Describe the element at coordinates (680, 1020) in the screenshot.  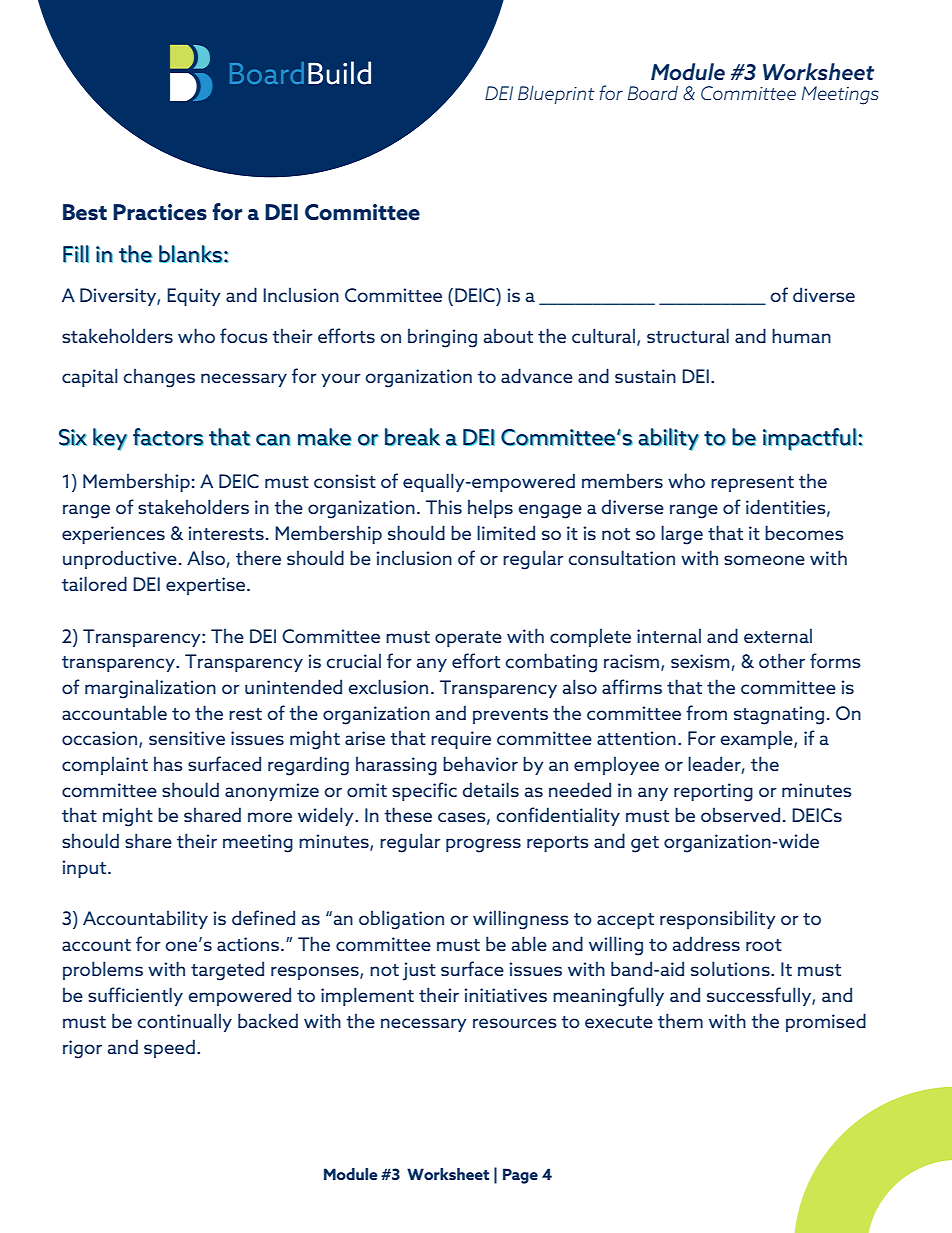
I see `them` at that location.
